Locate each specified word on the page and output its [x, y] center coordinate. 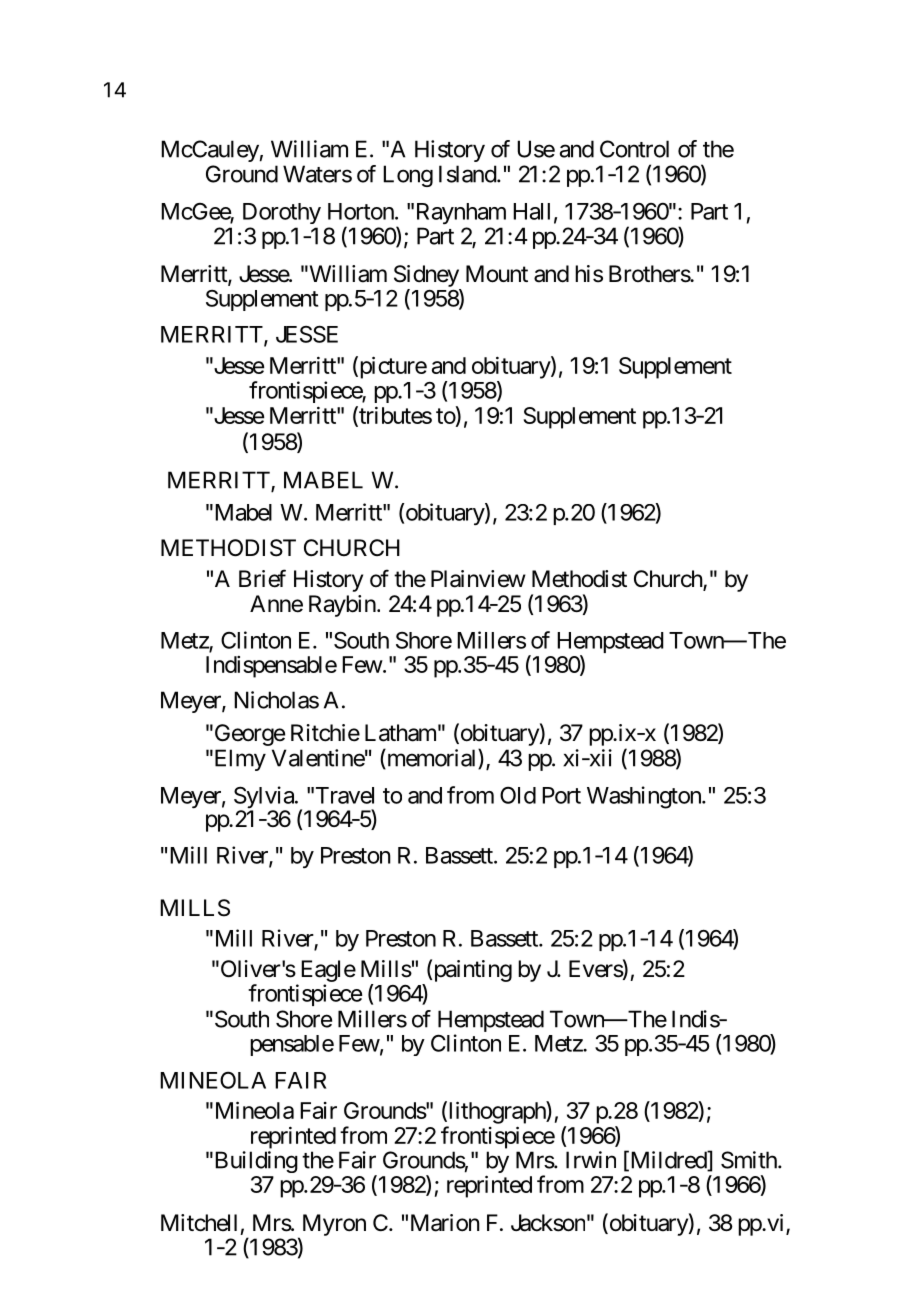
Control [634, 149]
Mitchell [199, 1223]
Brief [262, 578]
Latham [400, 733]
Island [468, 174]
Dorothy [282, 213]
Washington [645, 797]
